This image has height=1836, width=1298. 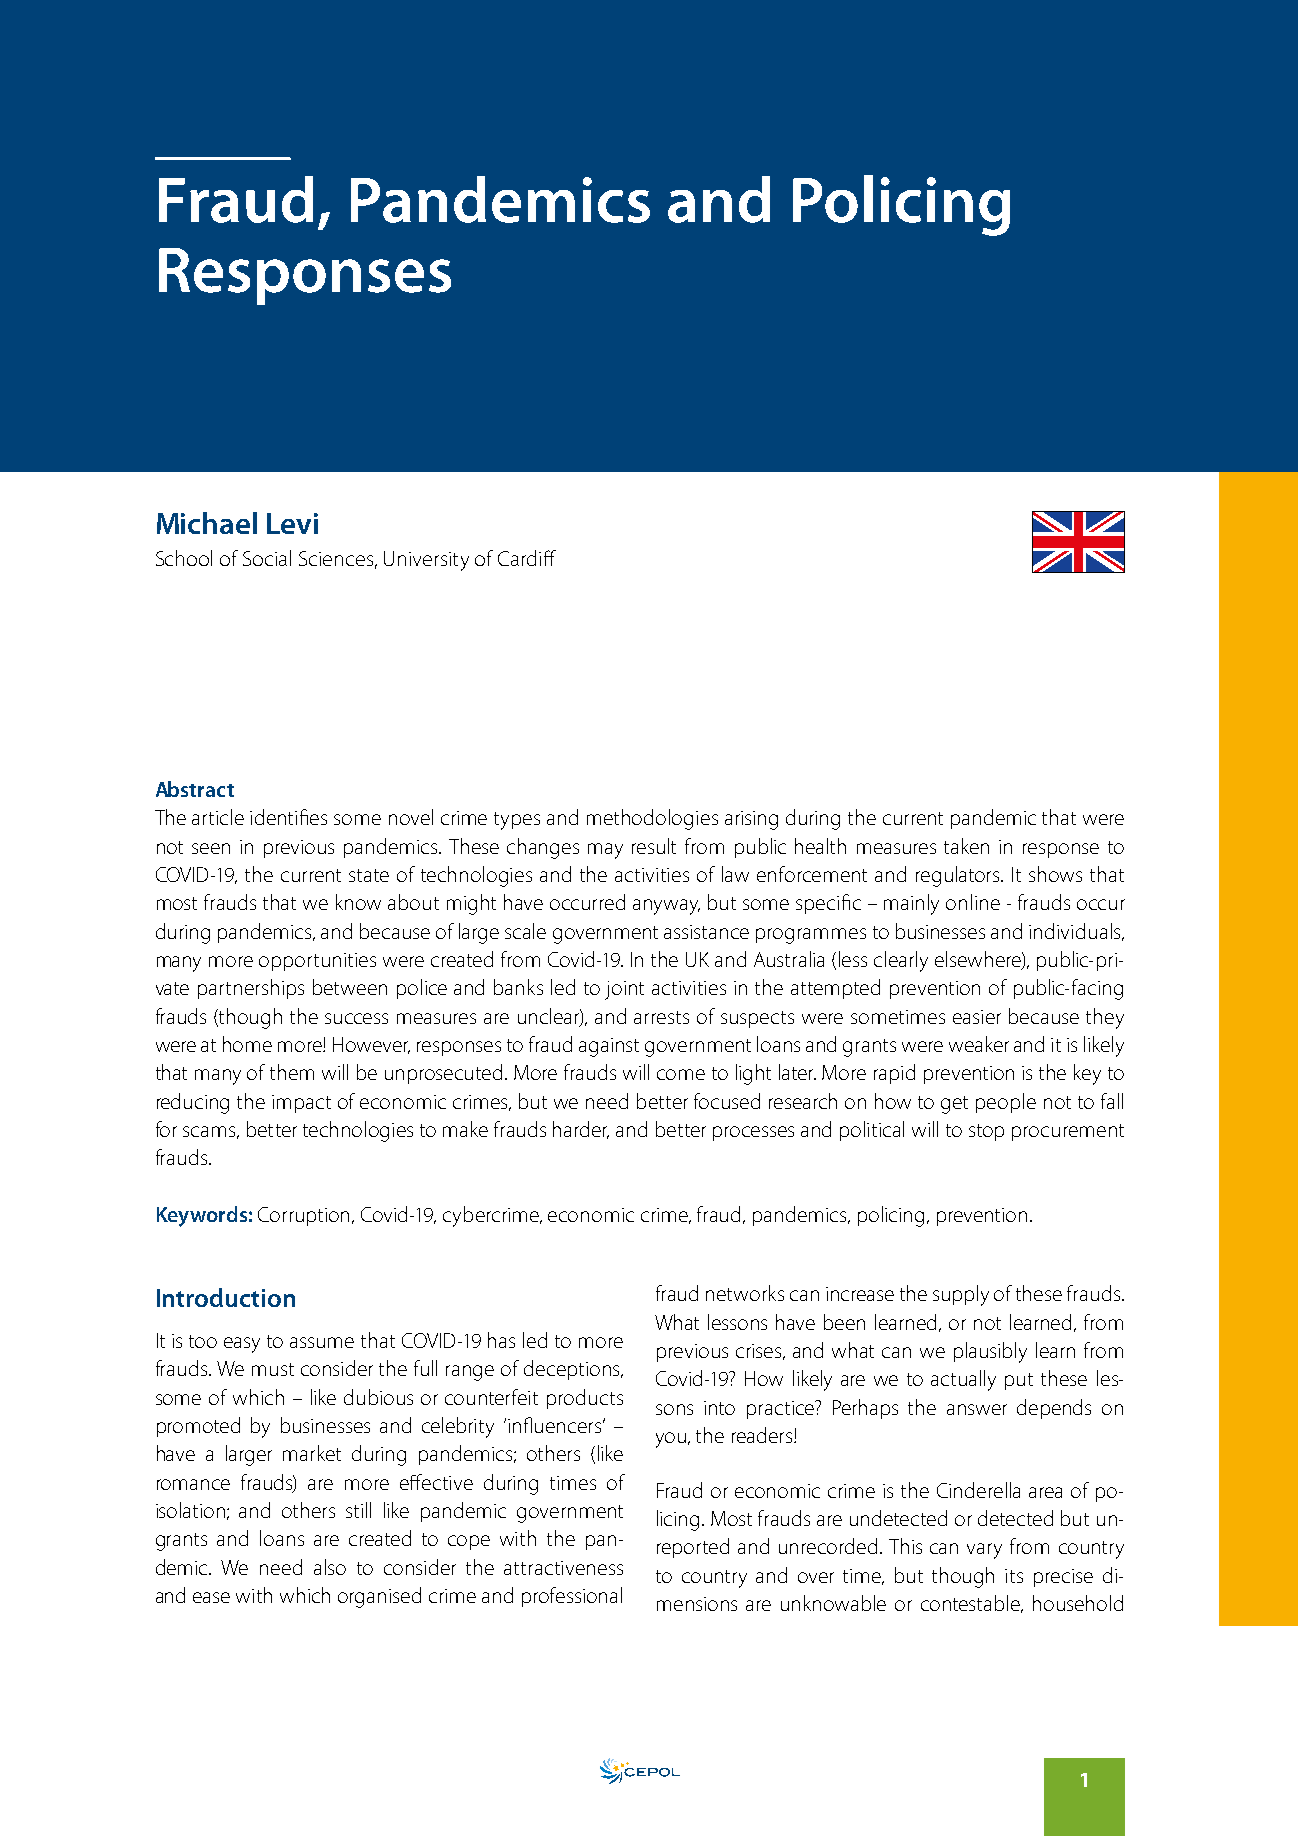 I want to click on Cardiff, so click(x=527, y=558).
